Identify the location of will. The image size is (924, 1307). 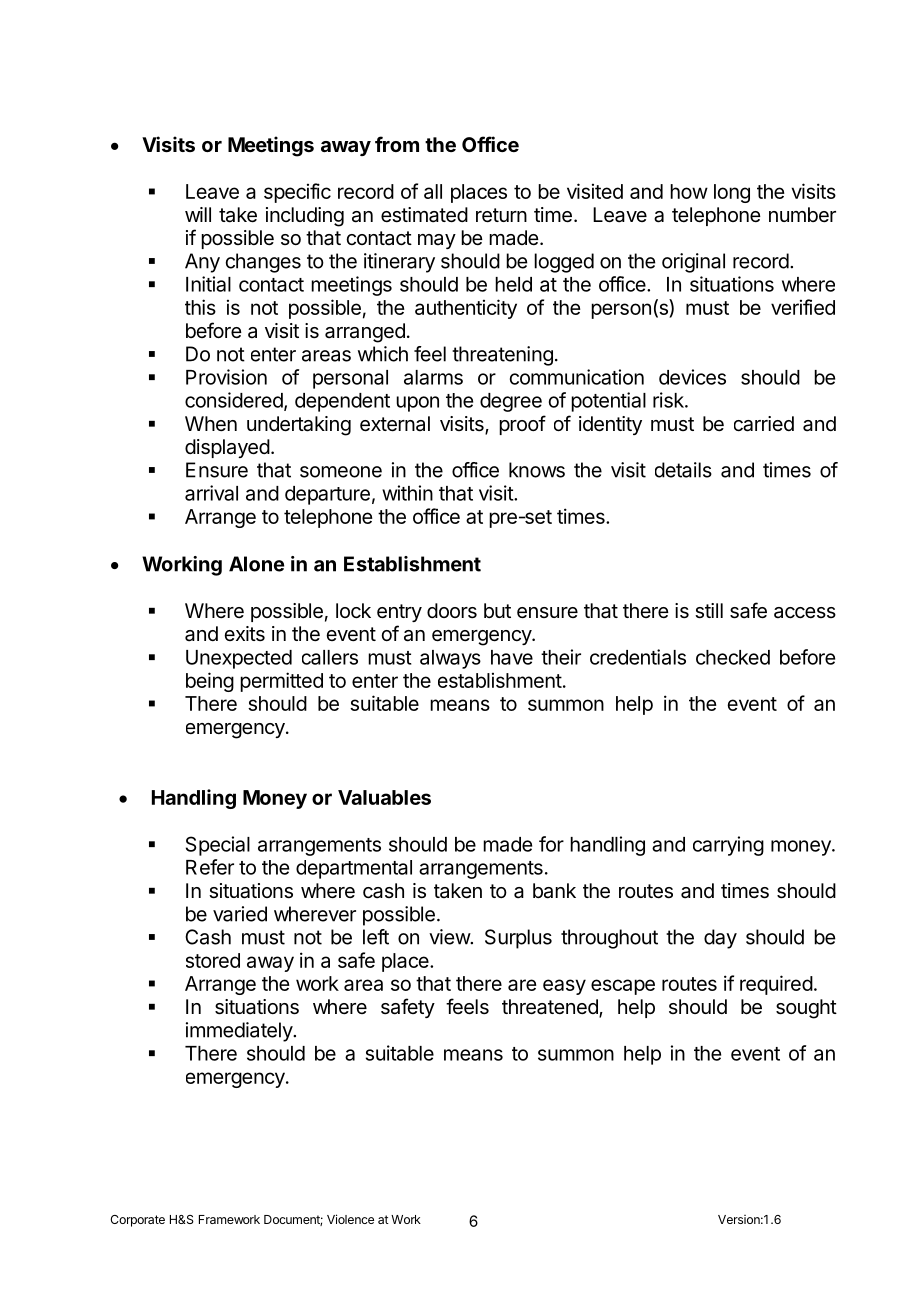
(198, 214).
